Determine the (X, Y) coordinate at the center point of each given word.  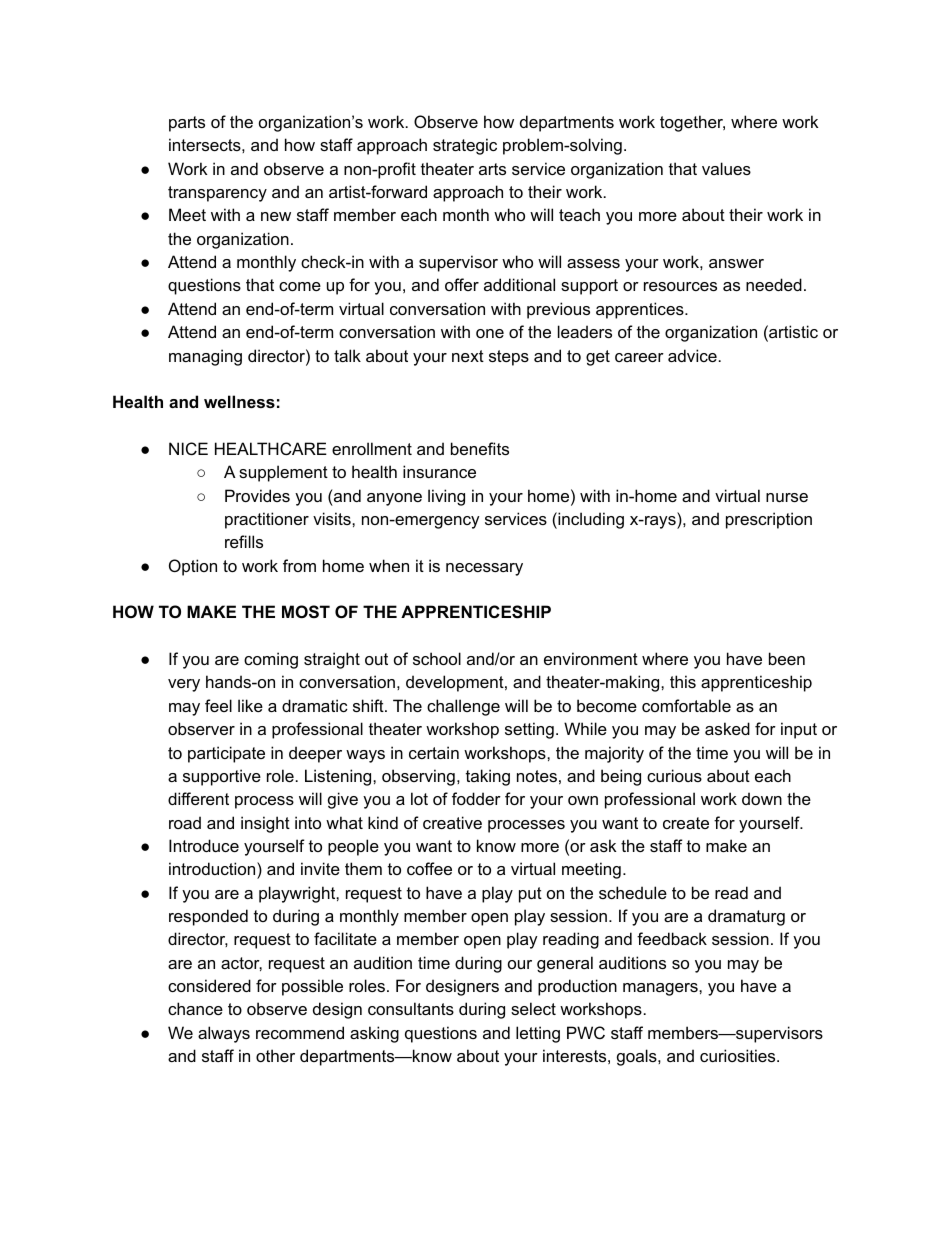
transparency (217, 194)
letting (538, 1034)
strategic (465, 146)
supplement (283, 473)
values (726, 168)
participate (226, 754)
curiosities (739, 1055)
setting (529, 730)
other (275, 1055)
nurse (787, 497)
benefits (480, 448)
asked (727, 728)
